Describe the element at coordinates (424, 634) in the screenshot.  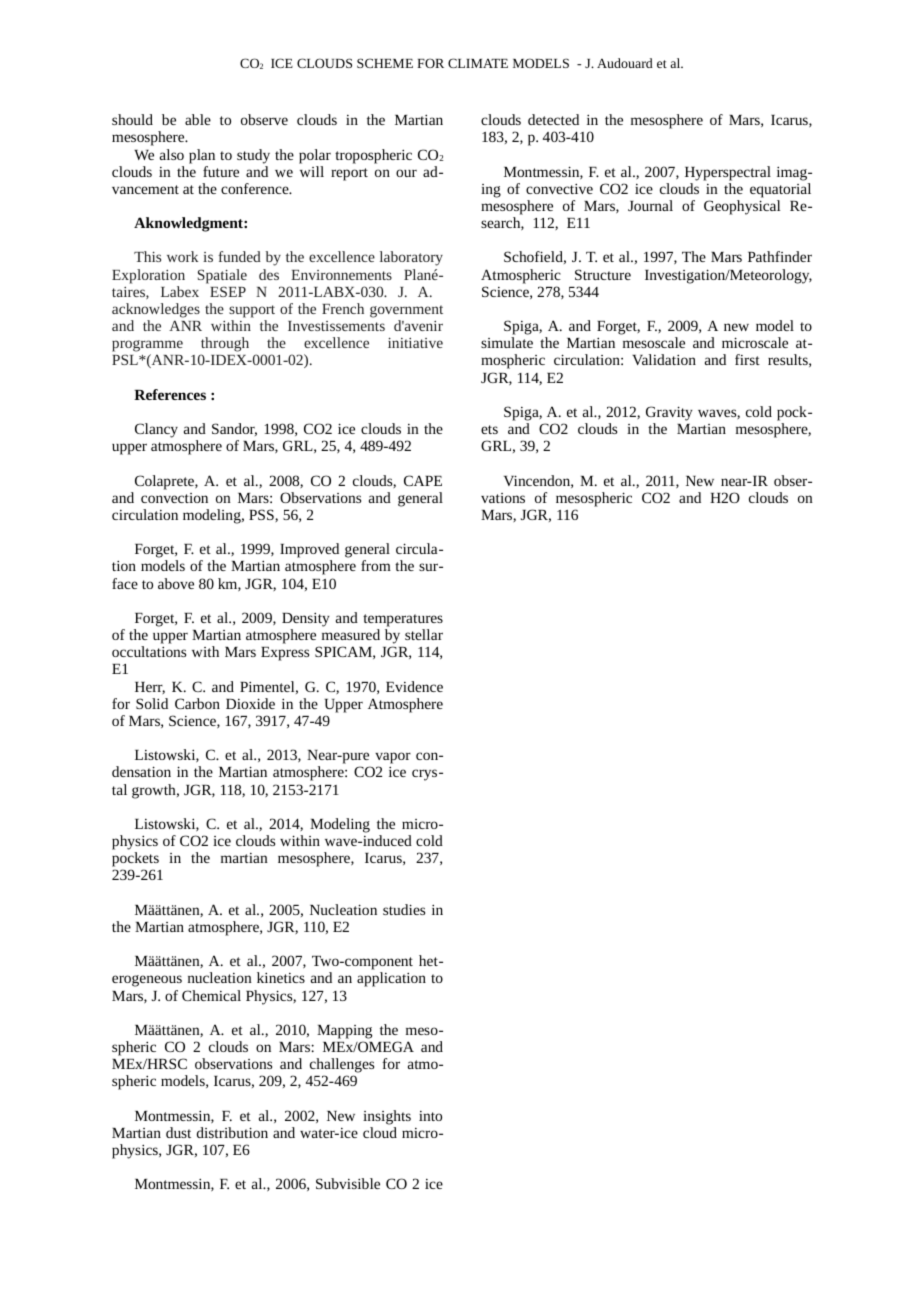
I see `stellar` at that location.
